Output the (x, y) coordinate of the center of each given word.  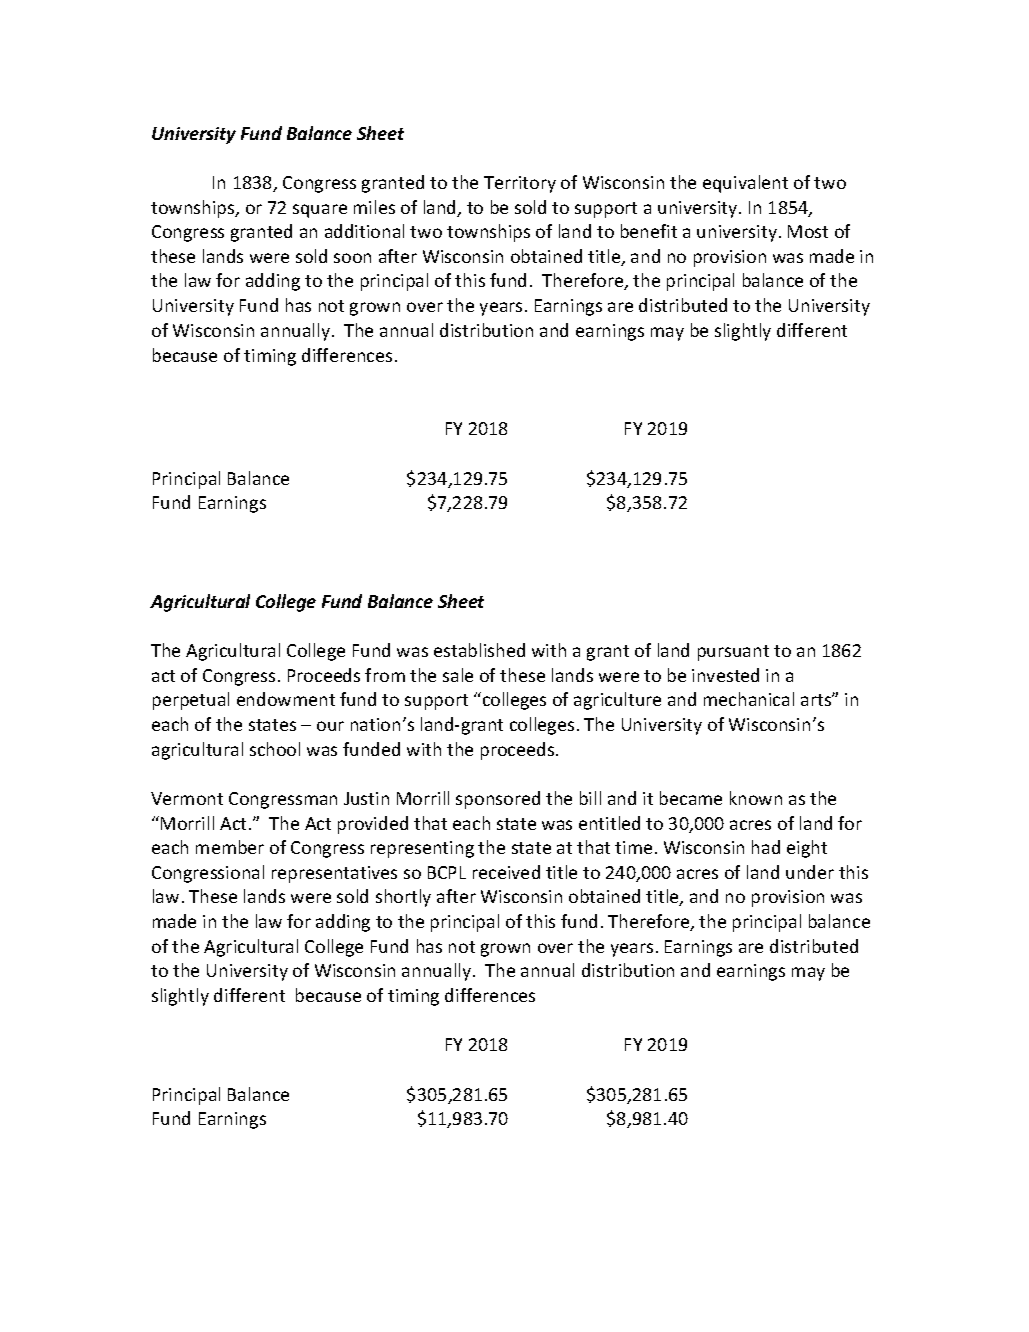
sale (458, 675)
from (385, 675)
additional (364, 231)
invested (725, 675)
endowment (286, 699)
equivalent (745, 184)
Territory (520, 184)
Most (808, 231)
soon (352, 258)
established (479, 650)
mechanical (749, 699)
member (230, 847)
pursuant (733, 653)
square (320, 211)
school (275, 749)
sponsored (498, 800)
